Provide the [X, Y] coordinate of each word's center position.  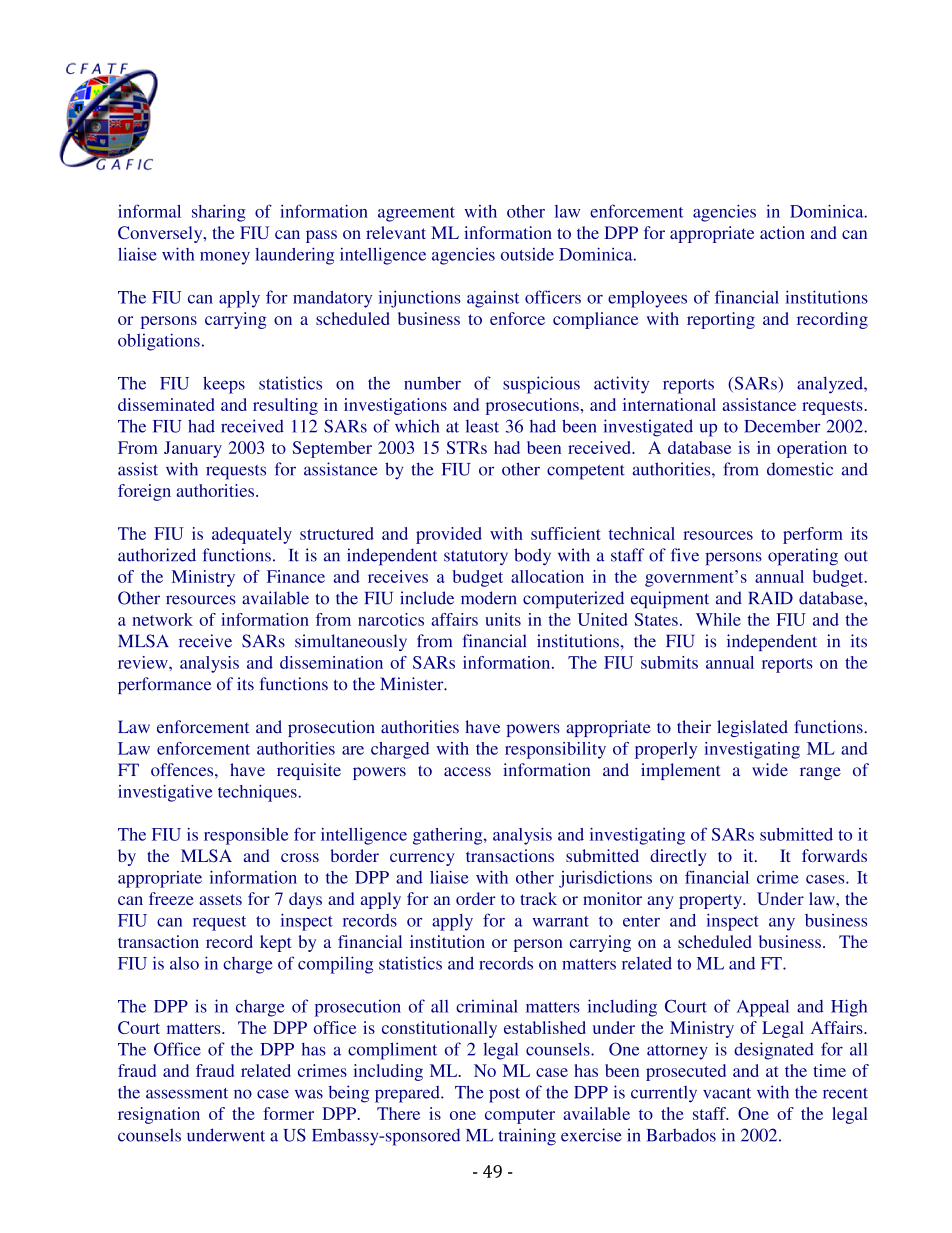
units [503, 619]
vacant [727, 1093]
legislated [752, 728]
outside [527, 254]
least [482, 426]
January [193, 449]
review [144, 662]
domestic [800, 469]
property [711, 901]
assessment [187, 1093]
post [504, 1095]
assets [220, 899]
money [225, 258]
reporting [721, 320]
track [538, 898]
